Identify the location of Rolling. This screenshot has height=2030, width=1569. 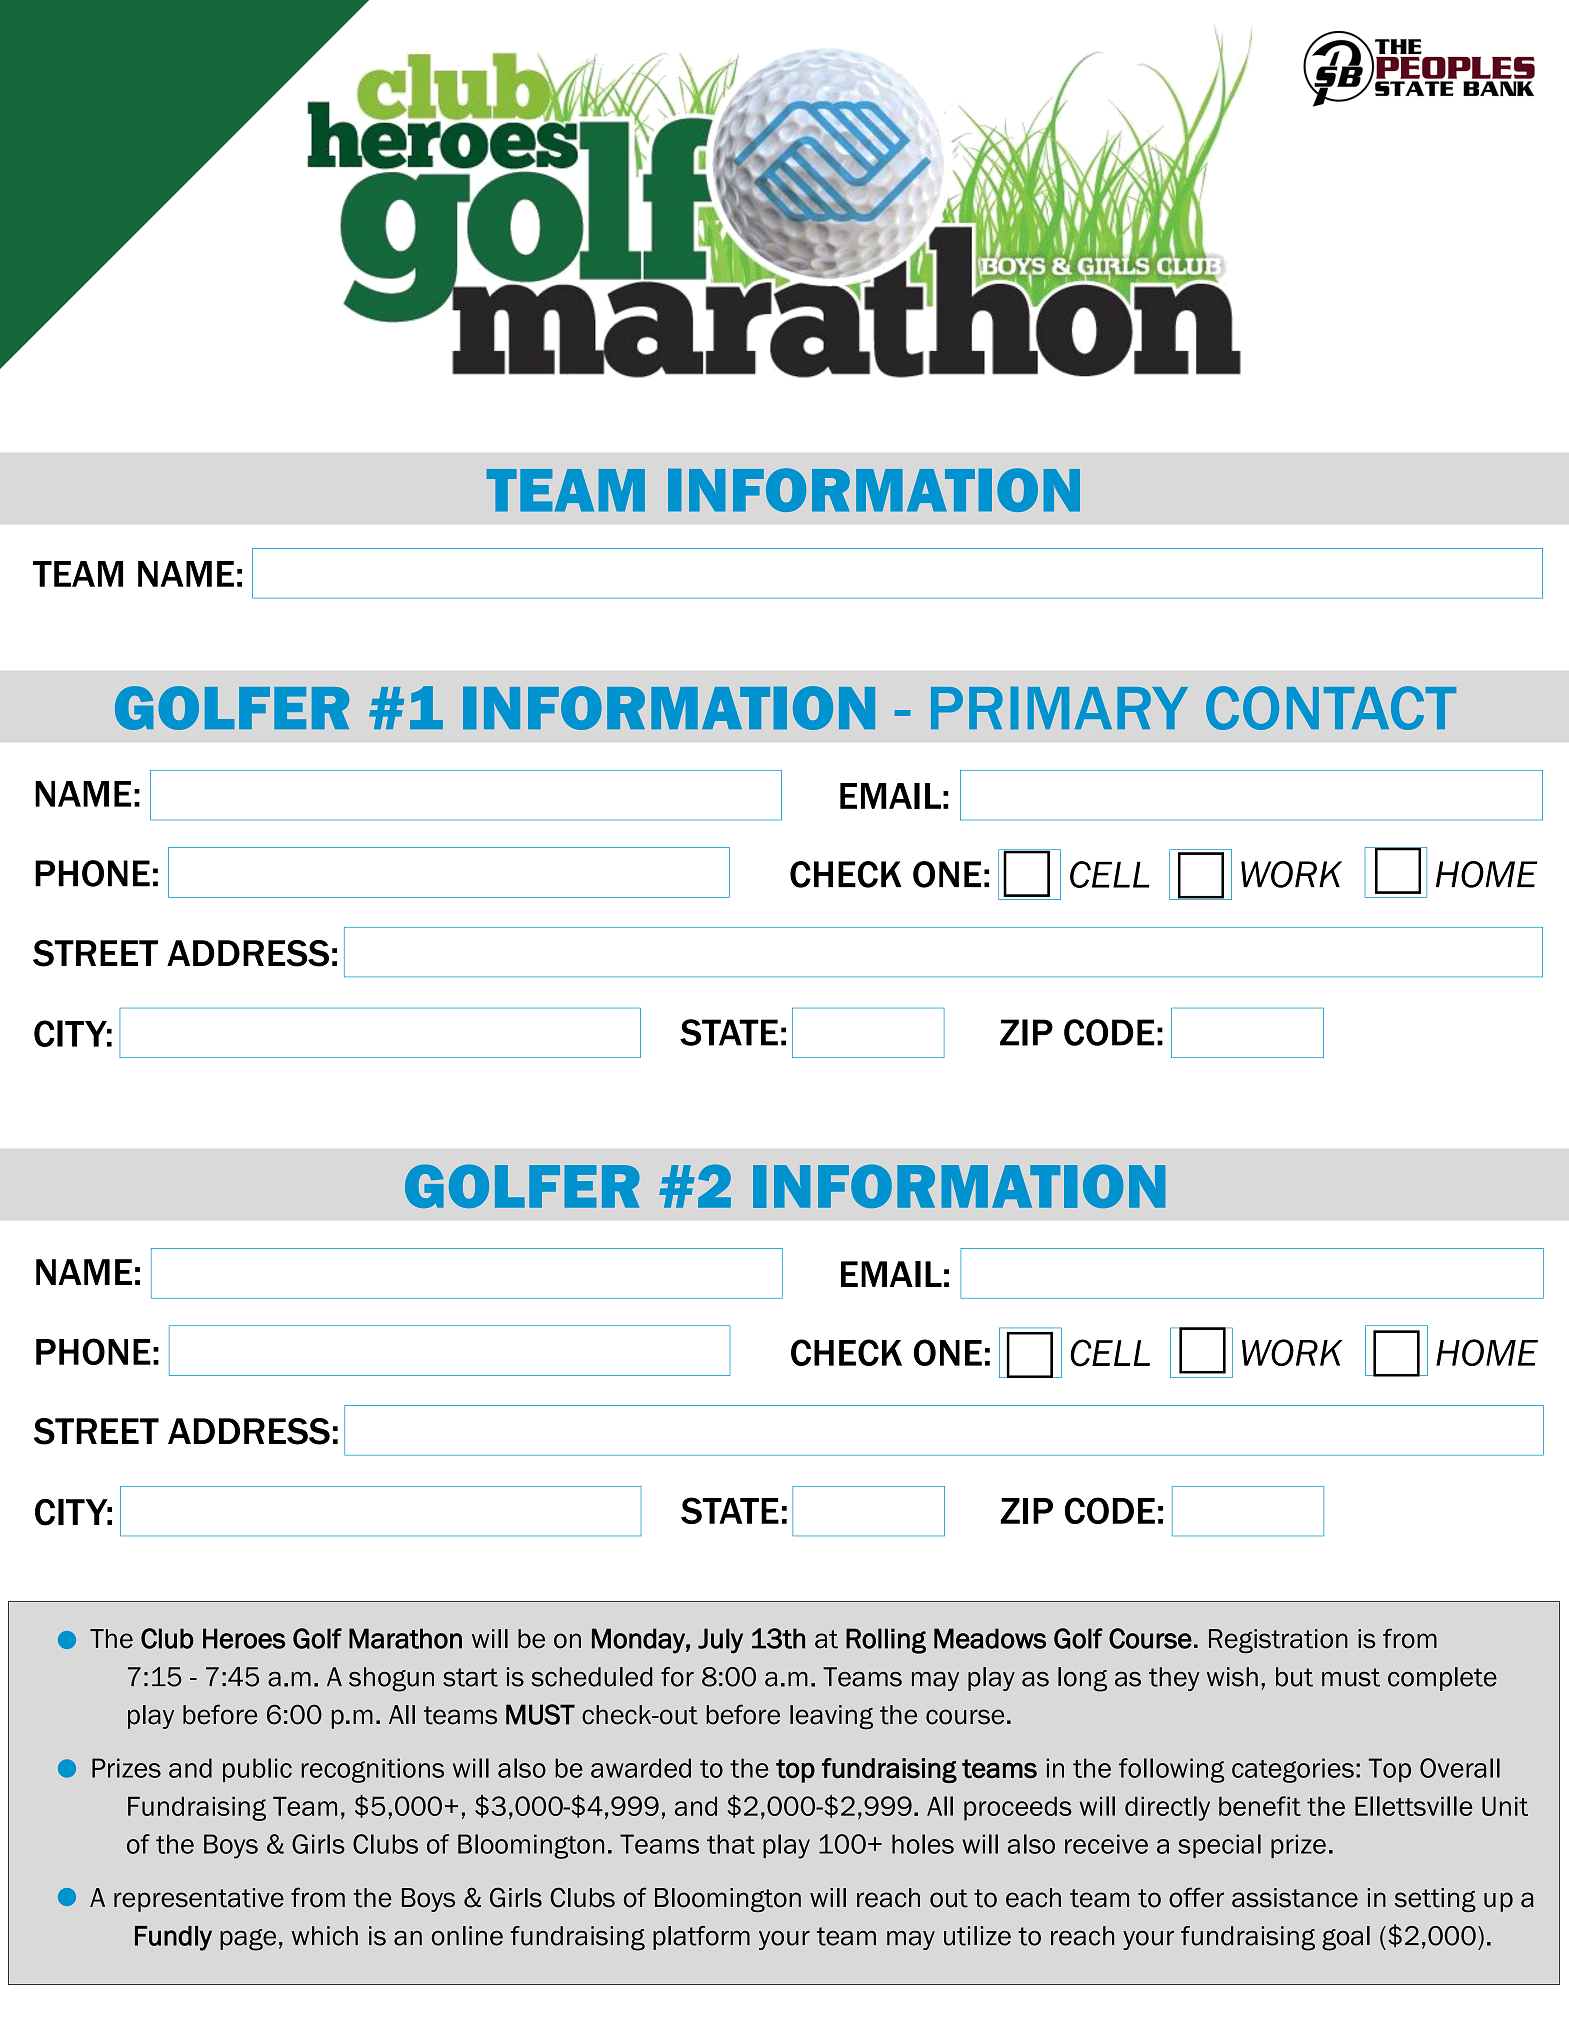
(886, 1641).
